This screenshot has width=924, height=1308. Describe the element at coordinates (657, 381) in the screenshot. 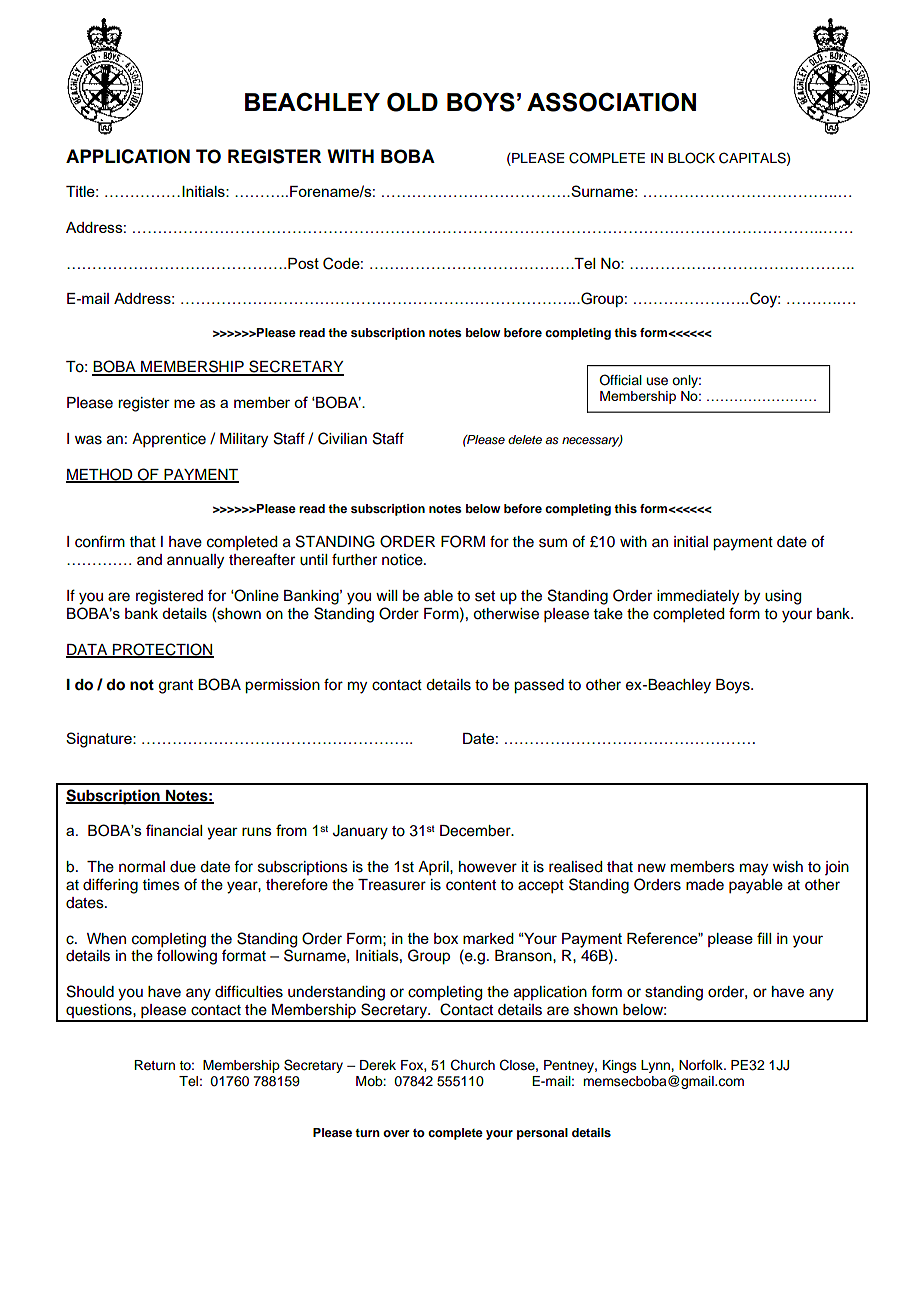

I see `use` at that location.
